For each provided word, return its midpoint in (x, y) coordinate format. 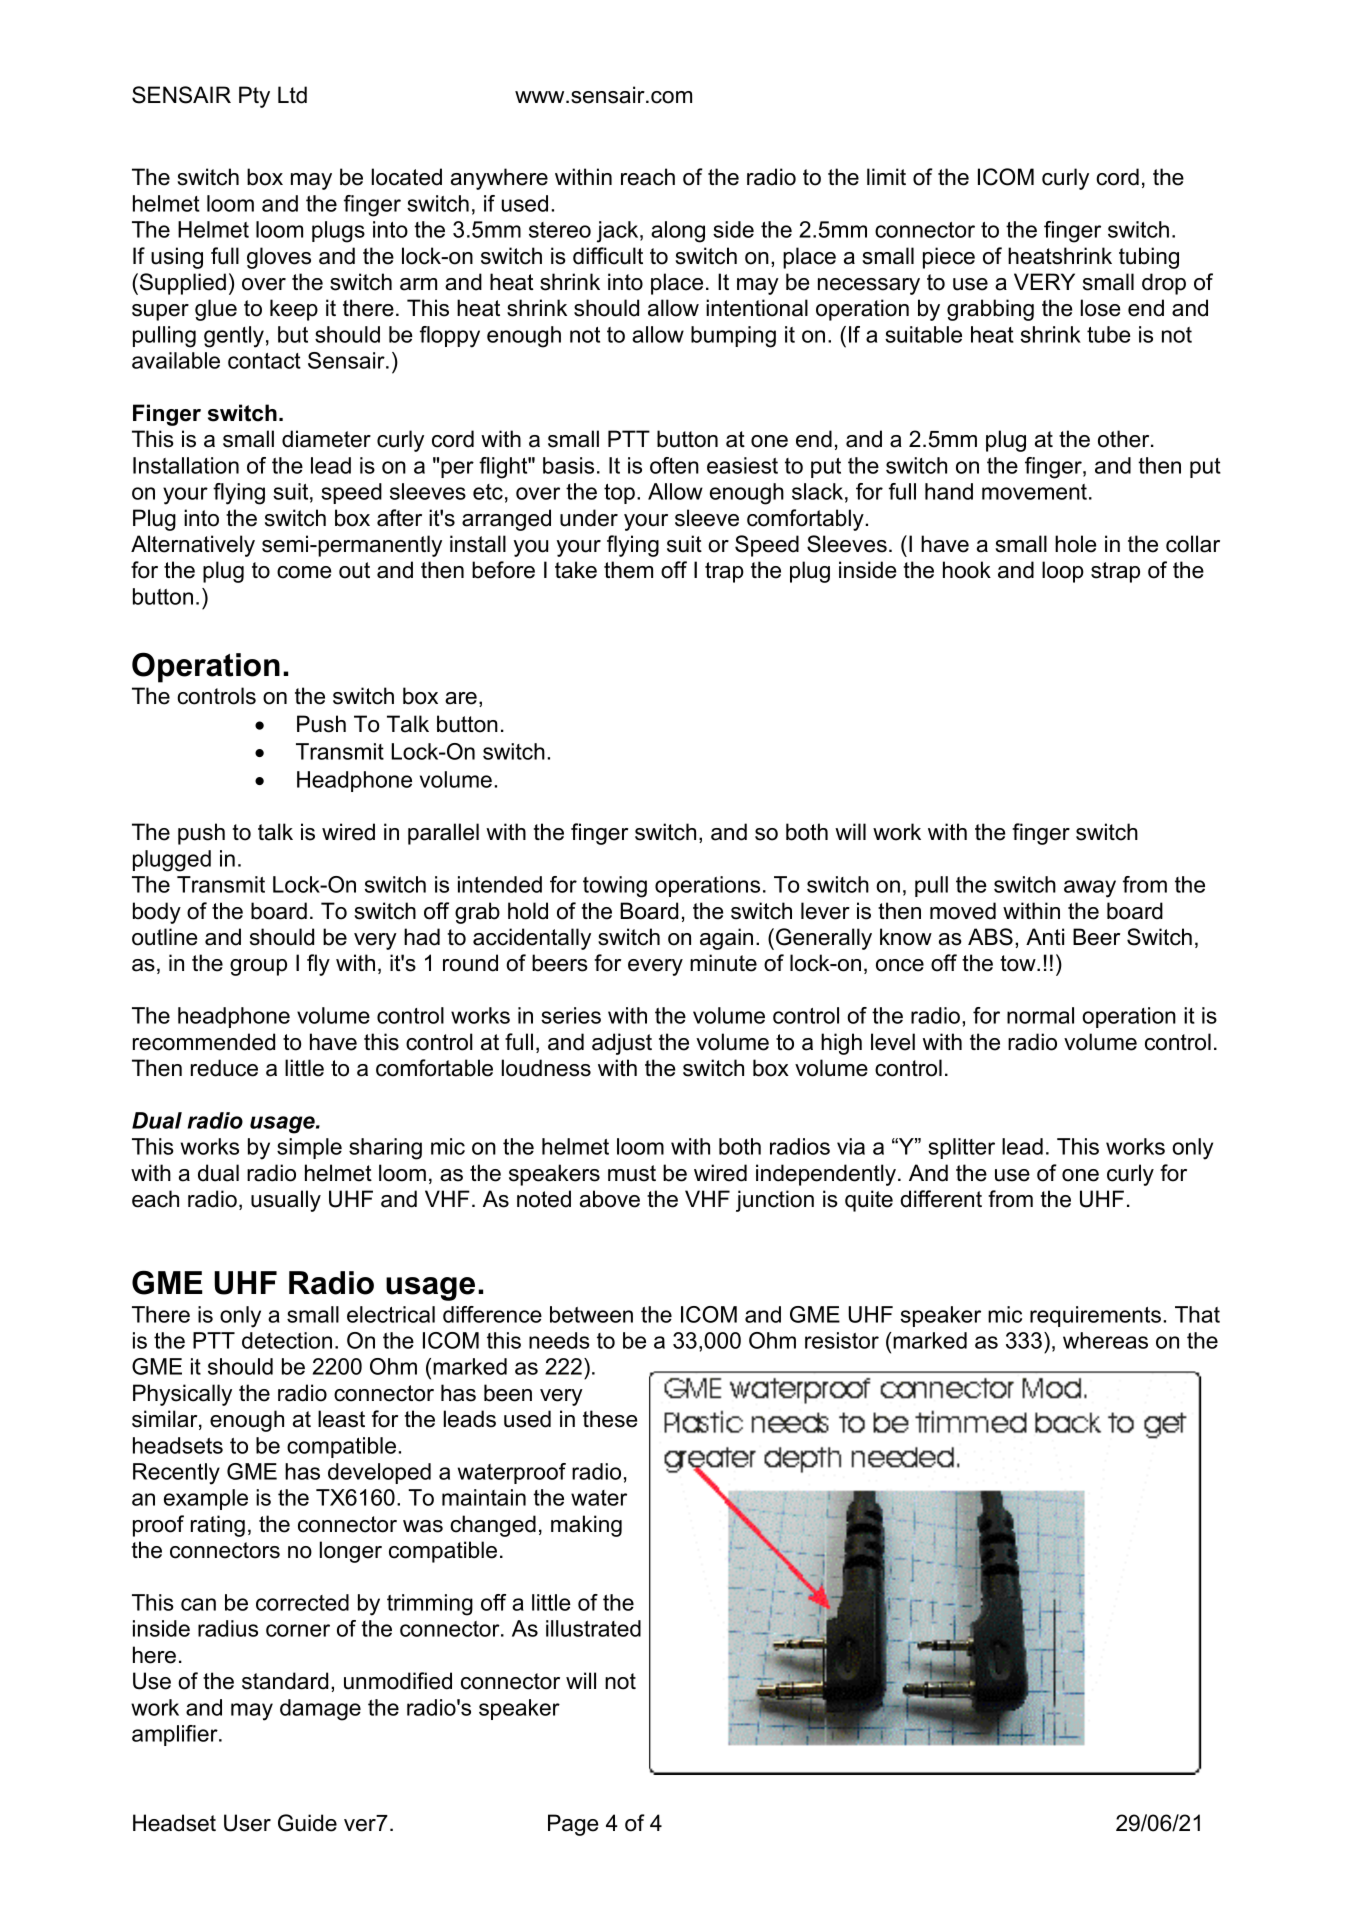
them (628, 570)
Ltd (292, 95)
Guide (307, 1823)
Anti (1045, 936)
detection (287, 1340)
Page (573, 1825)
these (610, 1419)
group (258, 967)
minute (723, 963)
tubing (1149, 258)
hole (1075, 544)
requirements (1095, 1316)
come (304, 572)
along (678, 232)
